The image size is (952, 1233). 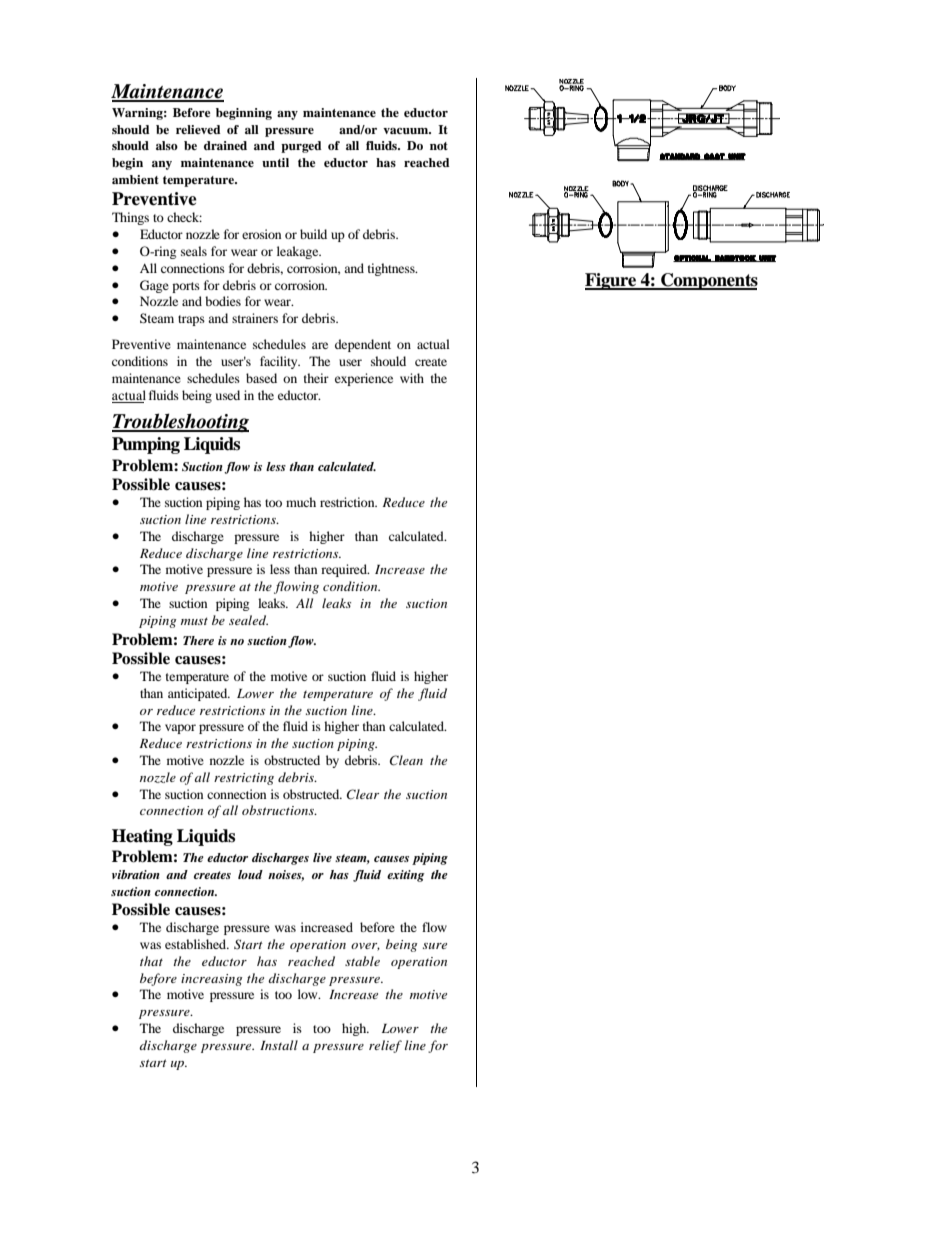 I want to click on increasing, so click(x=212, y=980).
